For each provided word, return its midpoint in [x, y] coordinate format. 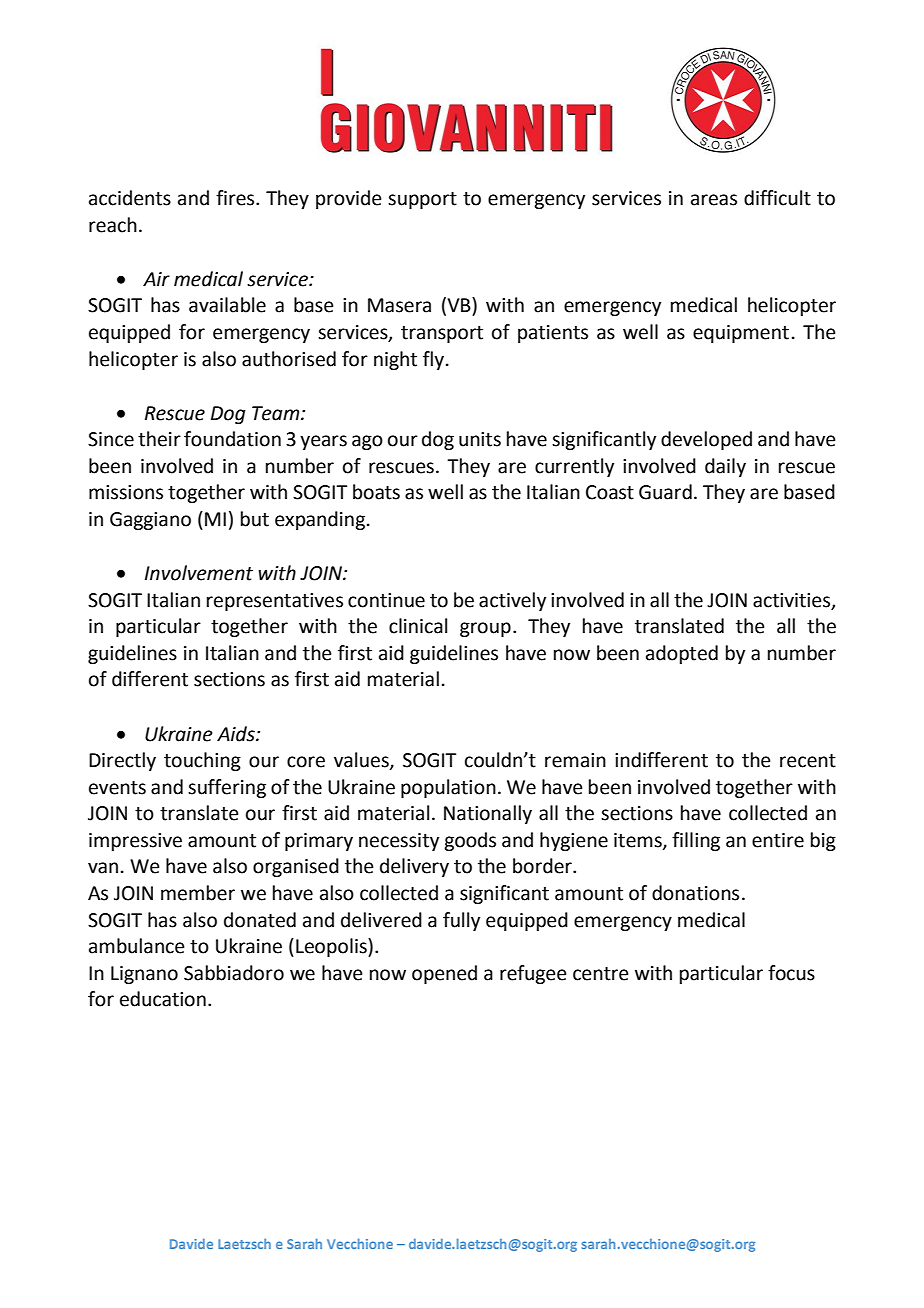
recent [808, 761]
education [163, 999]
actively [512, 601]
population [448, 788]
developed [706, 440]
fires [236, 198]
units [480, 439]
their [159, 439]
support [422, 200]
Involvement [199, 573]
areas [714, 200]
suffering [227, 788]
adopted [682, 654]
